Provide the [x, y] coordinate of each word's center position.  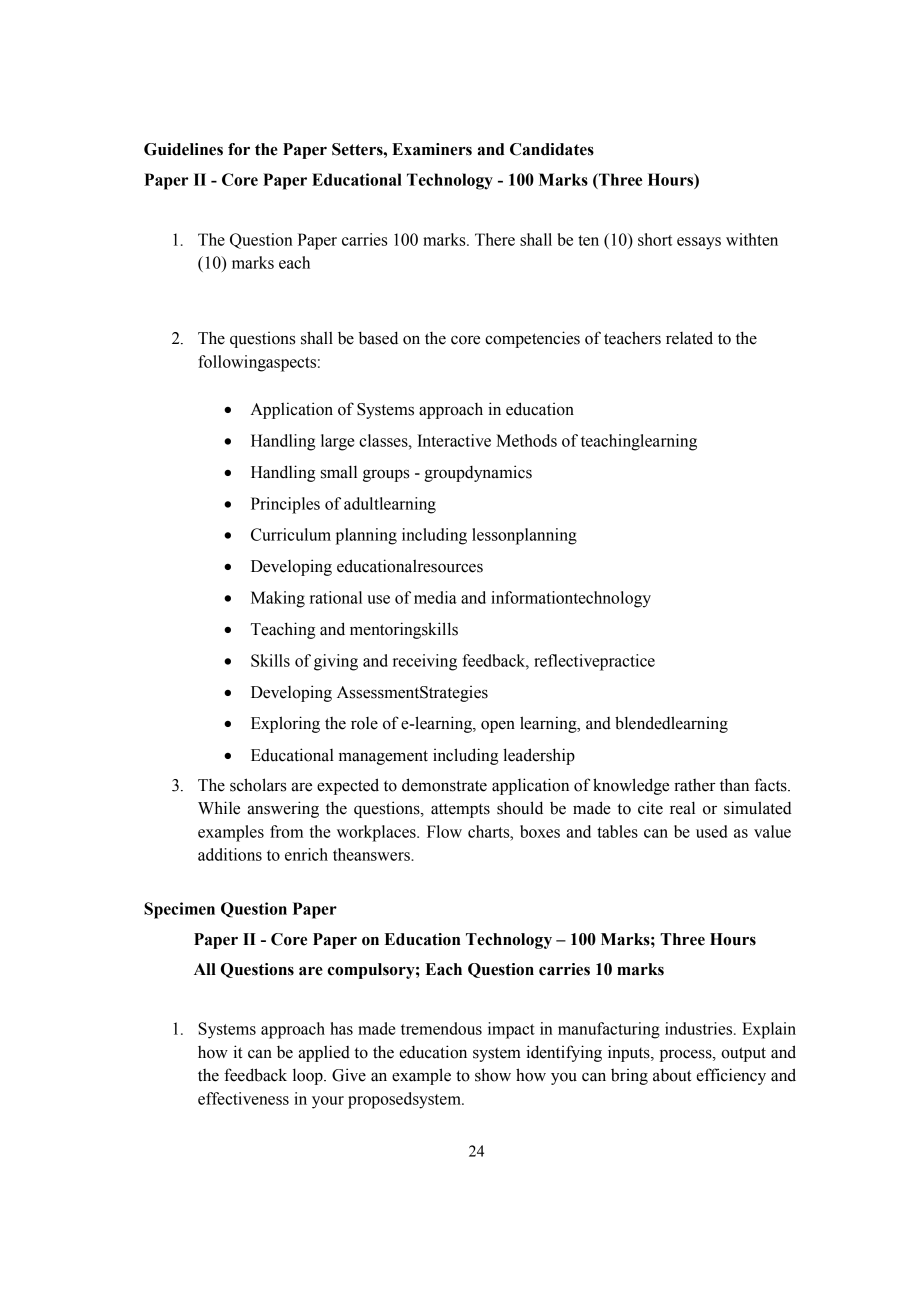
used [712, 831]
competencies [532, 339]
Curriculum [291, 534]
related [689, 338]
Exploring [285, 724]
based [378, 338]
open [498, 726]
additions [230, 854]
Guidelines [183, 149]
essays [699, 243]
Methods [526, 440]
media [435, 597]
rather [695, 785]
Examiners [432, 149]
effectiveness [243, 1098]
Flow [444, 831]
